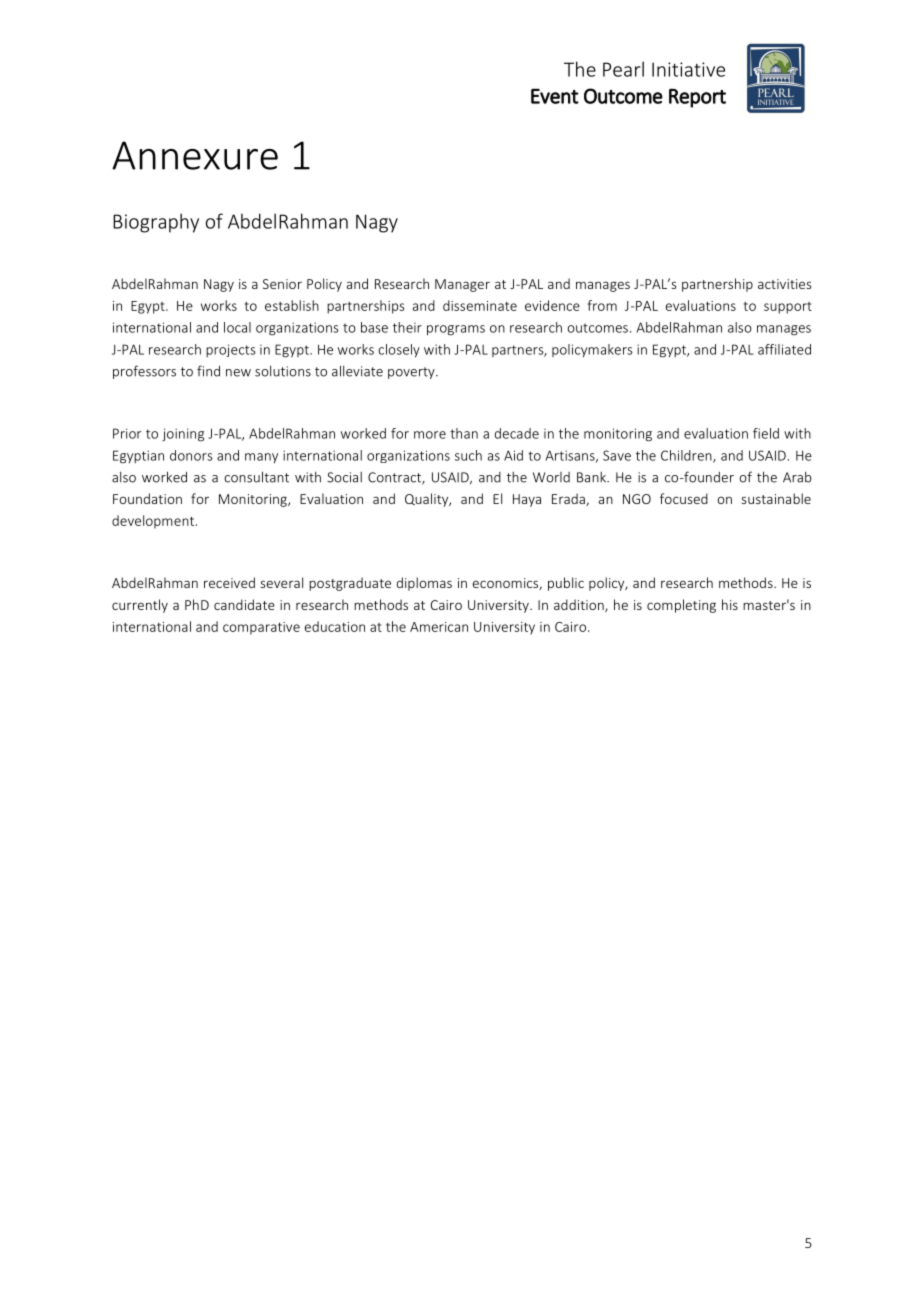  What do you see at coordinates (439, 627) in the screenshot?
I see `American` at bounding box center [439, 627].
